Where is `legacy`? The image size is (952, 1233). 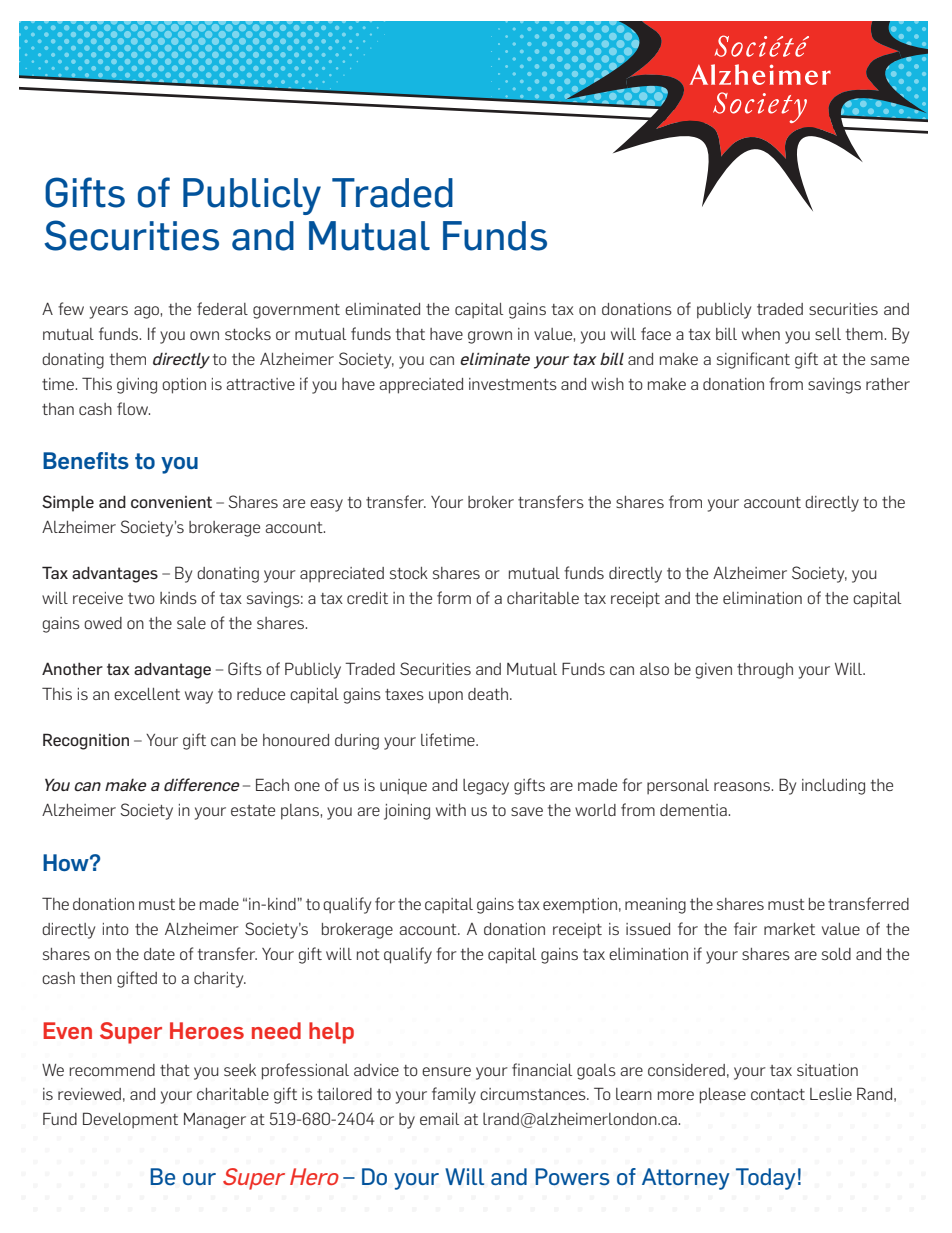 legacy is located at coordinates (486, 787).
